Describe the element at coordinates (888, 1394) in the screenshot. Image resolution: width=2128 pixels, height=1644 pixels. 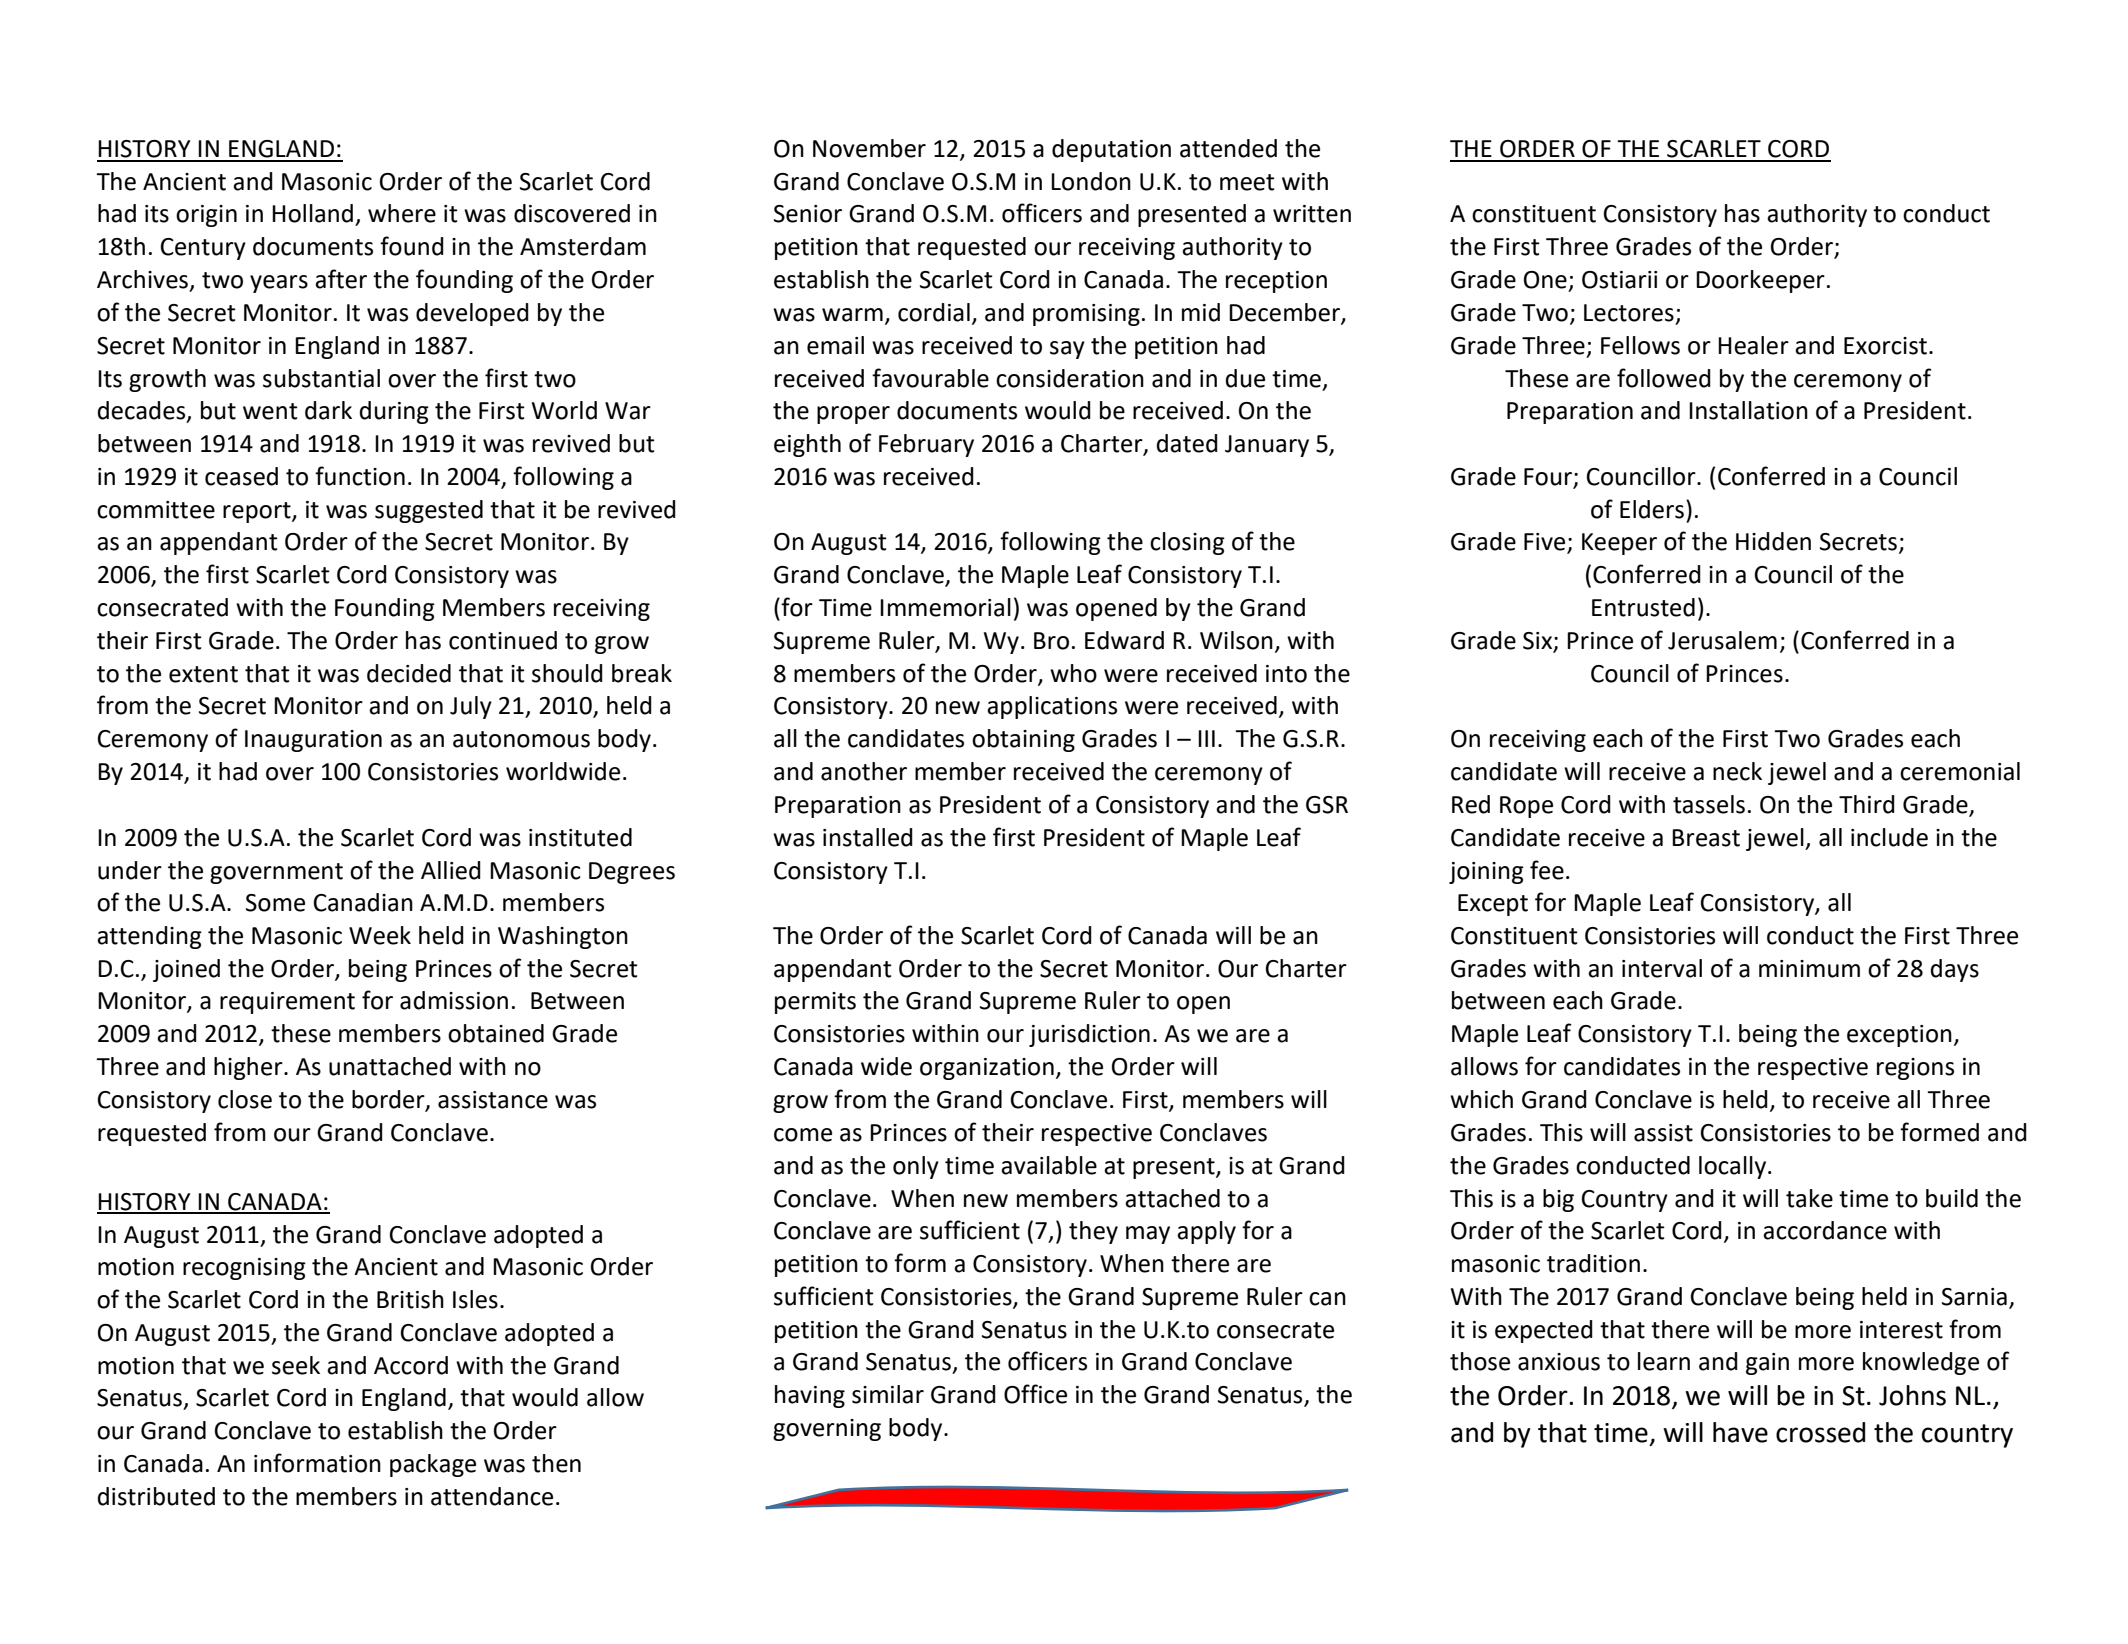
I see `similar` at that location.
